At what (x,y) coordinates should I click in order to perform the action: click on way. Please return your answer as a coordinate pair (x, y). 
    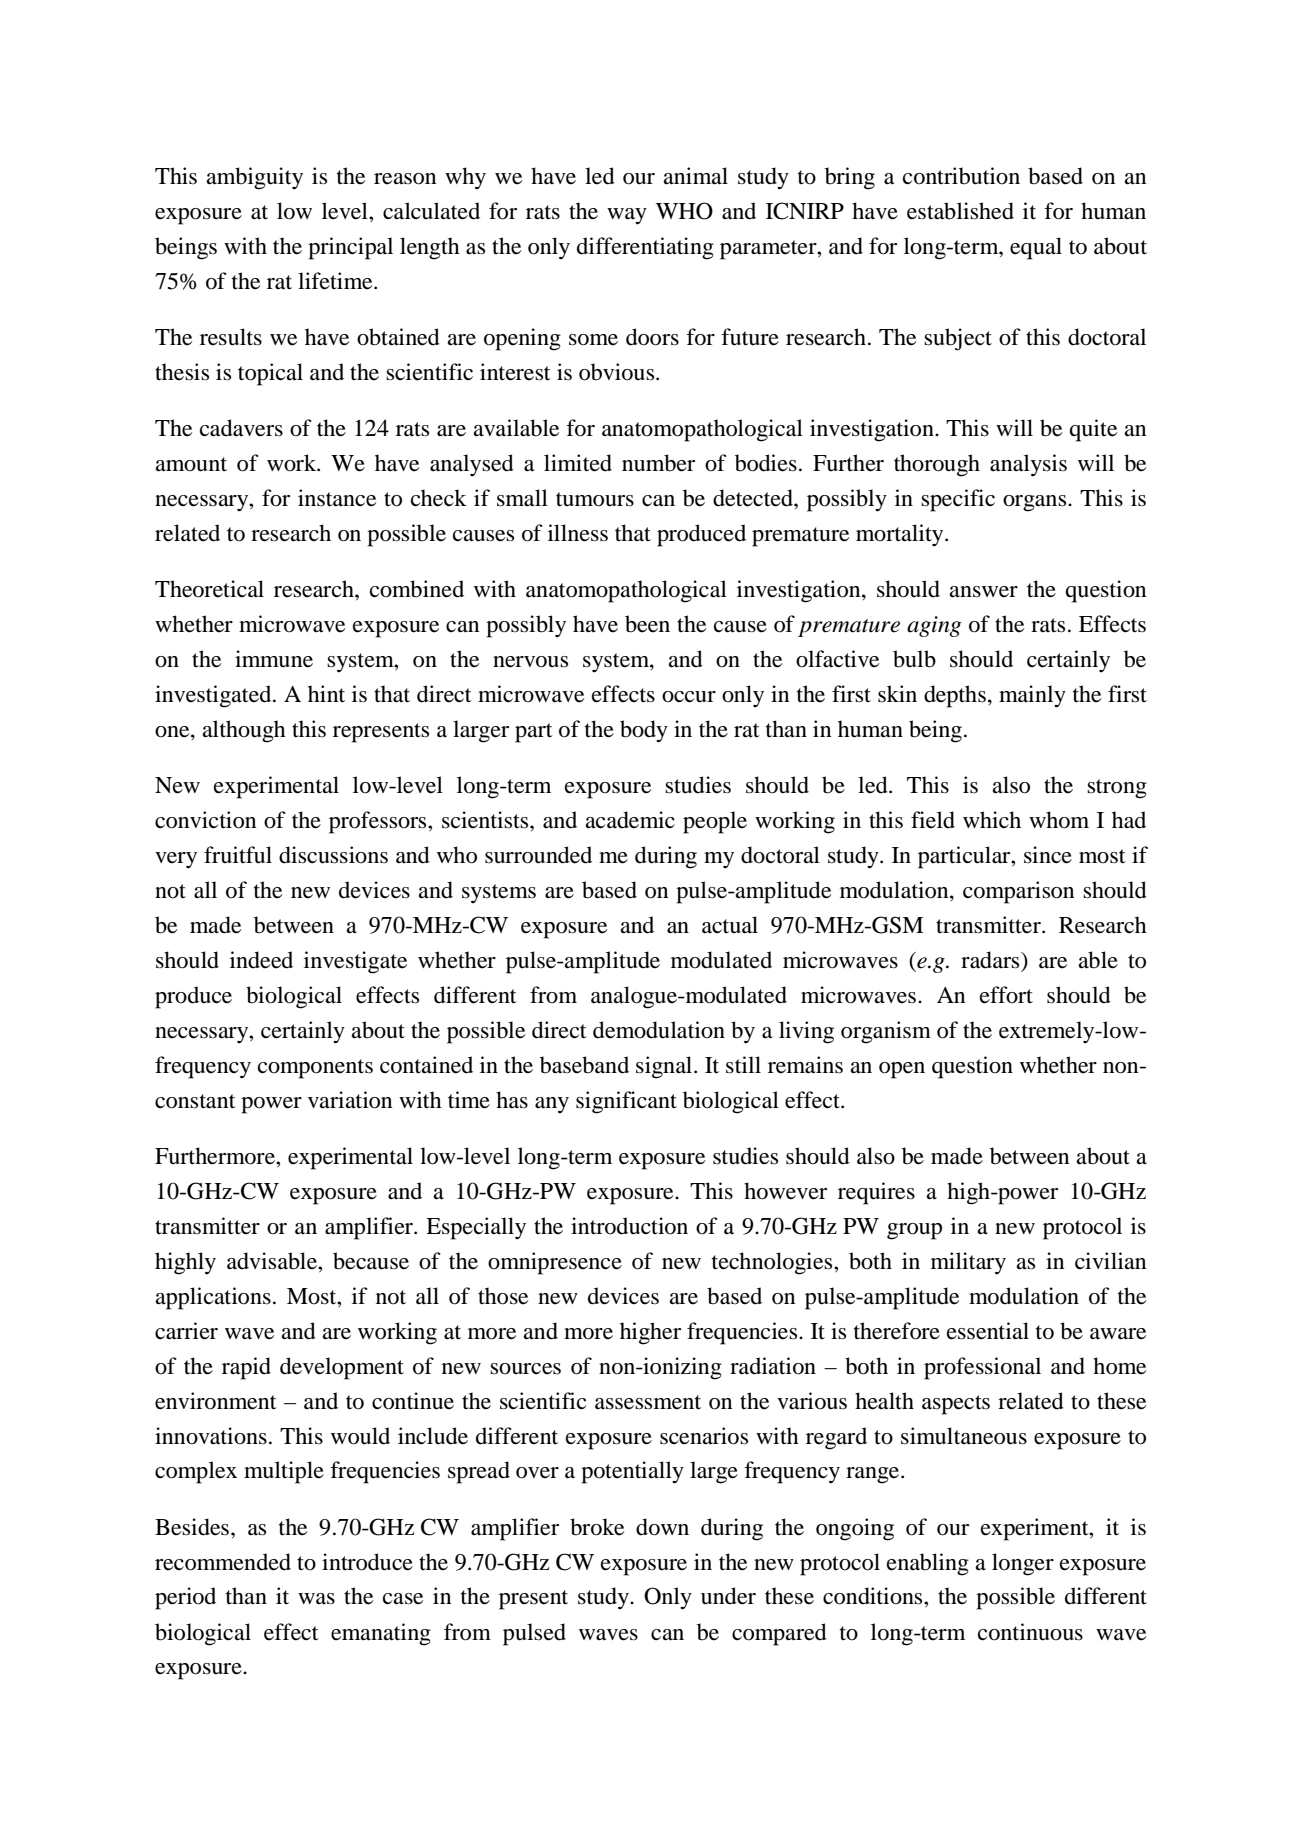
    Looking at the image, I should click on (627, 216).
